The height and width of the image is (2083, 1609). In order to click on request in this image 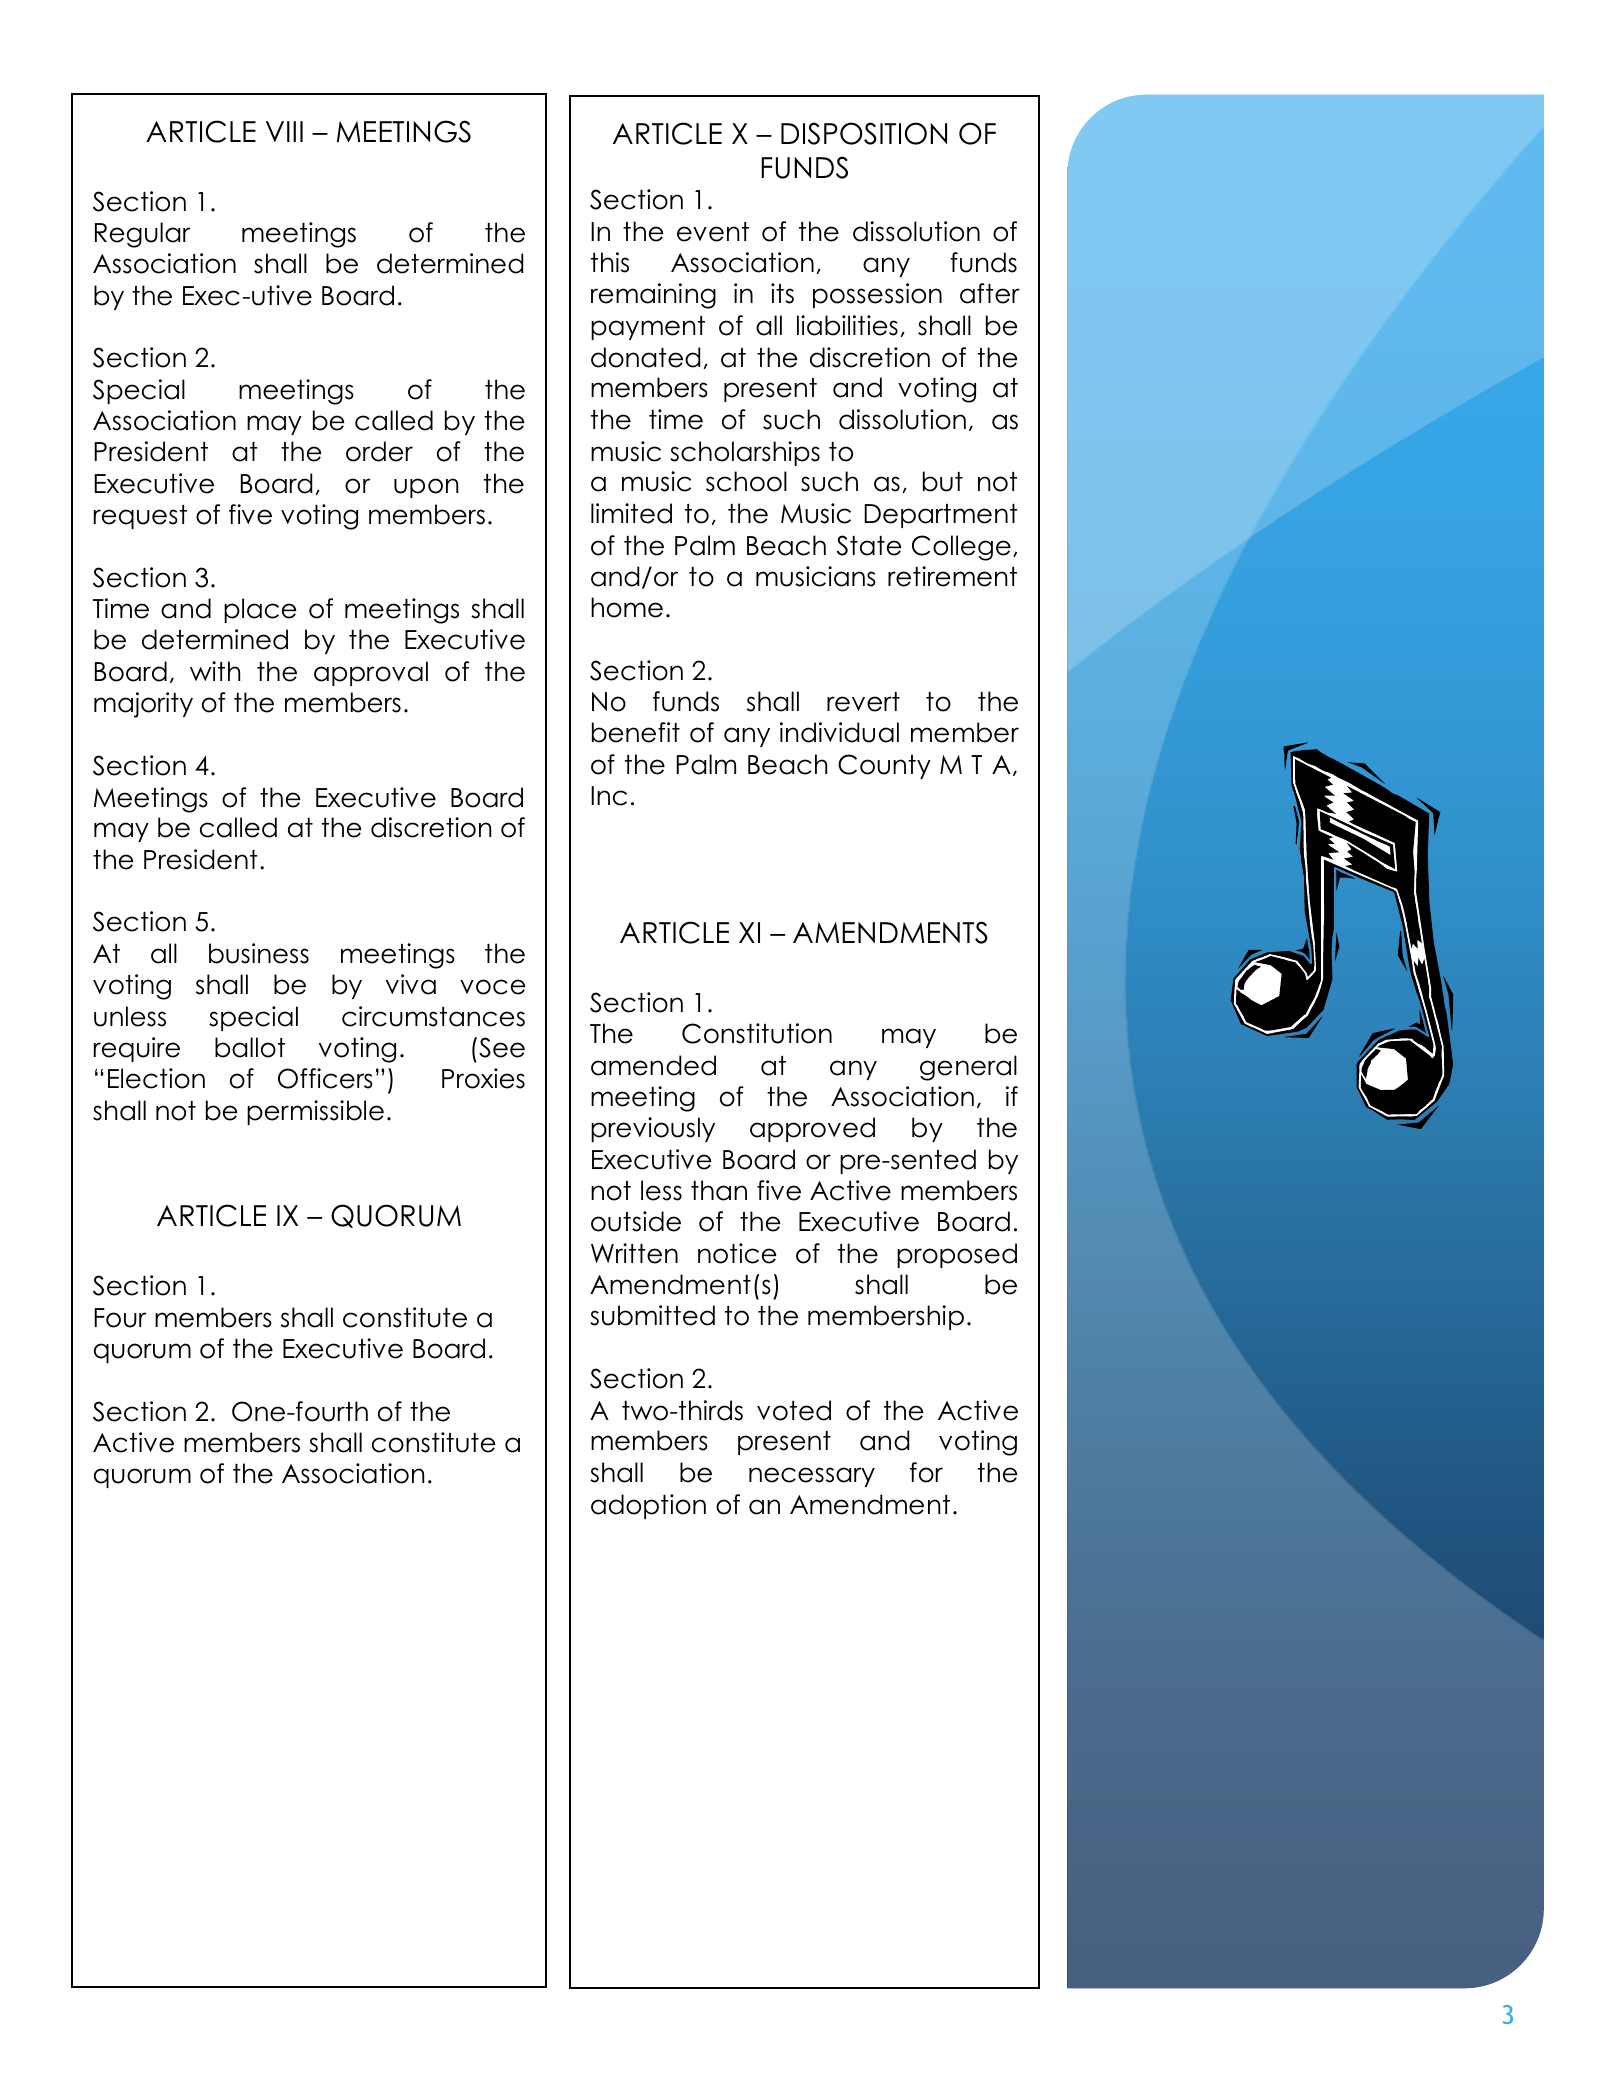, I will do `click(140, 517)`.
